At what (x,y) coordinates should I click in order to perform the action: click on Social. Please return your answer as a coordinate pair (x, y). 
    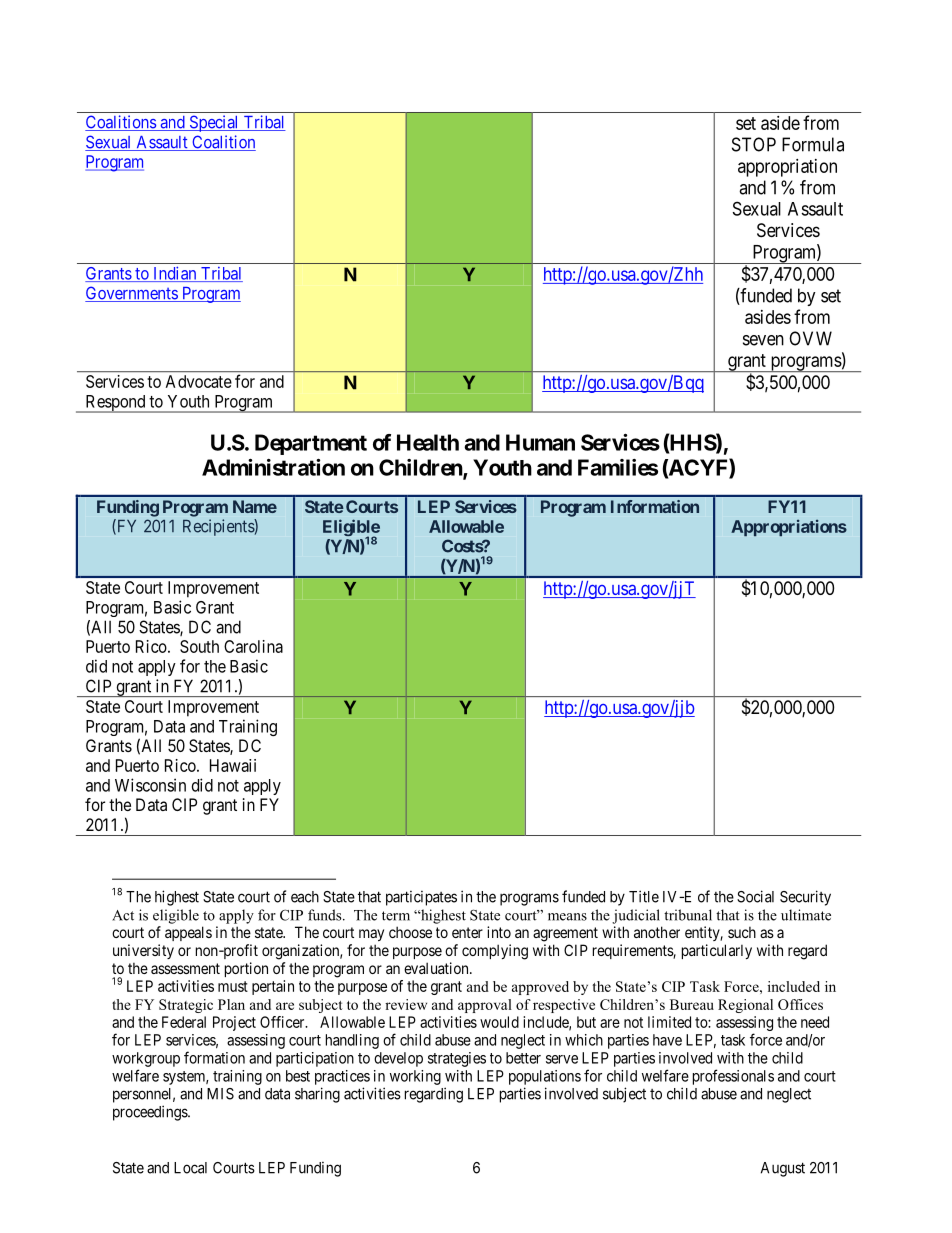
    Looking at the image, I should click on (755, 896).
